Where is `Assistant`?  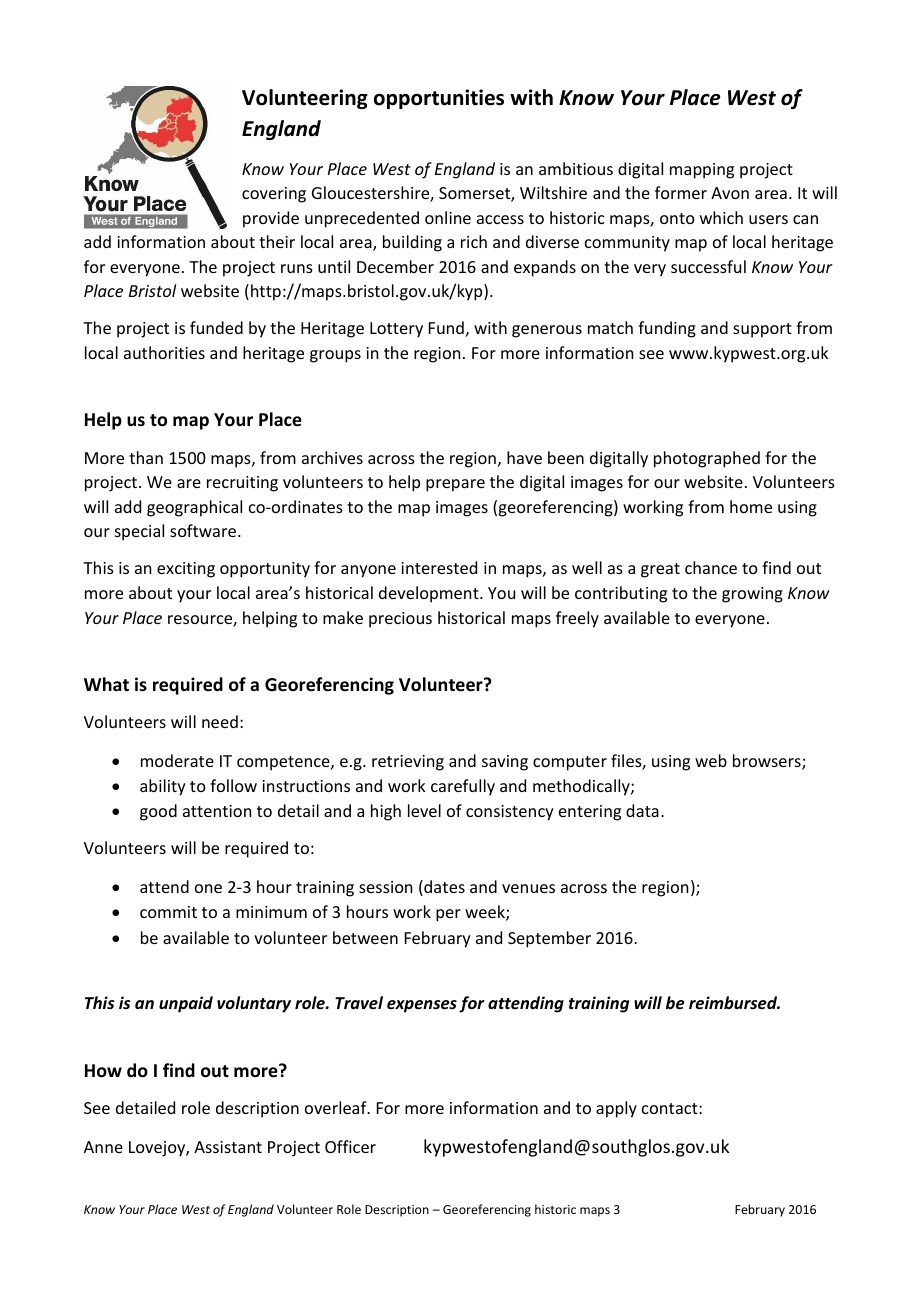
Assistant is located at coordinates (228, 1147).
